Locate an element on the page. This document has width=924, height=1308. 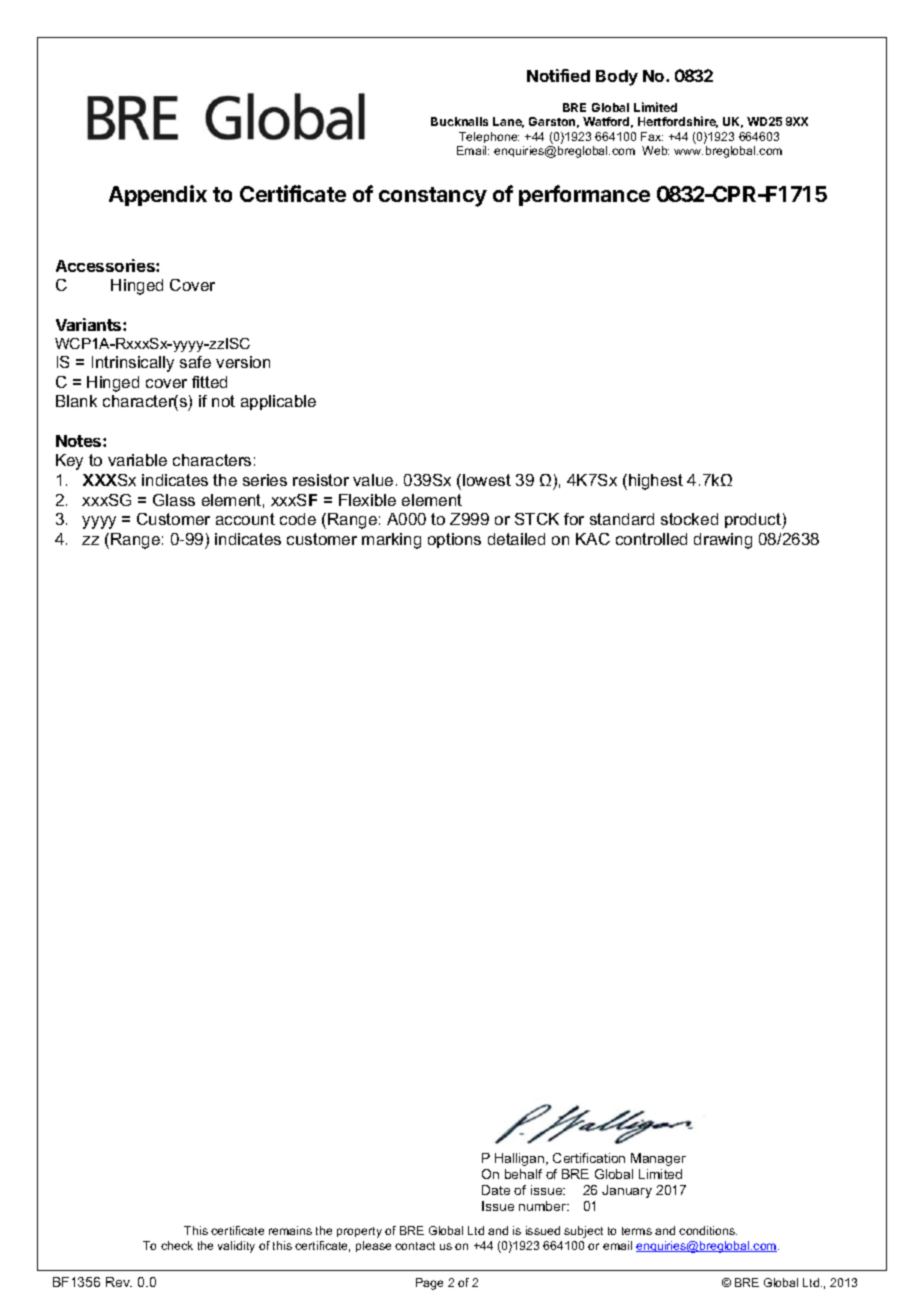
Intrinsically is located at coordinates (133, 364).
